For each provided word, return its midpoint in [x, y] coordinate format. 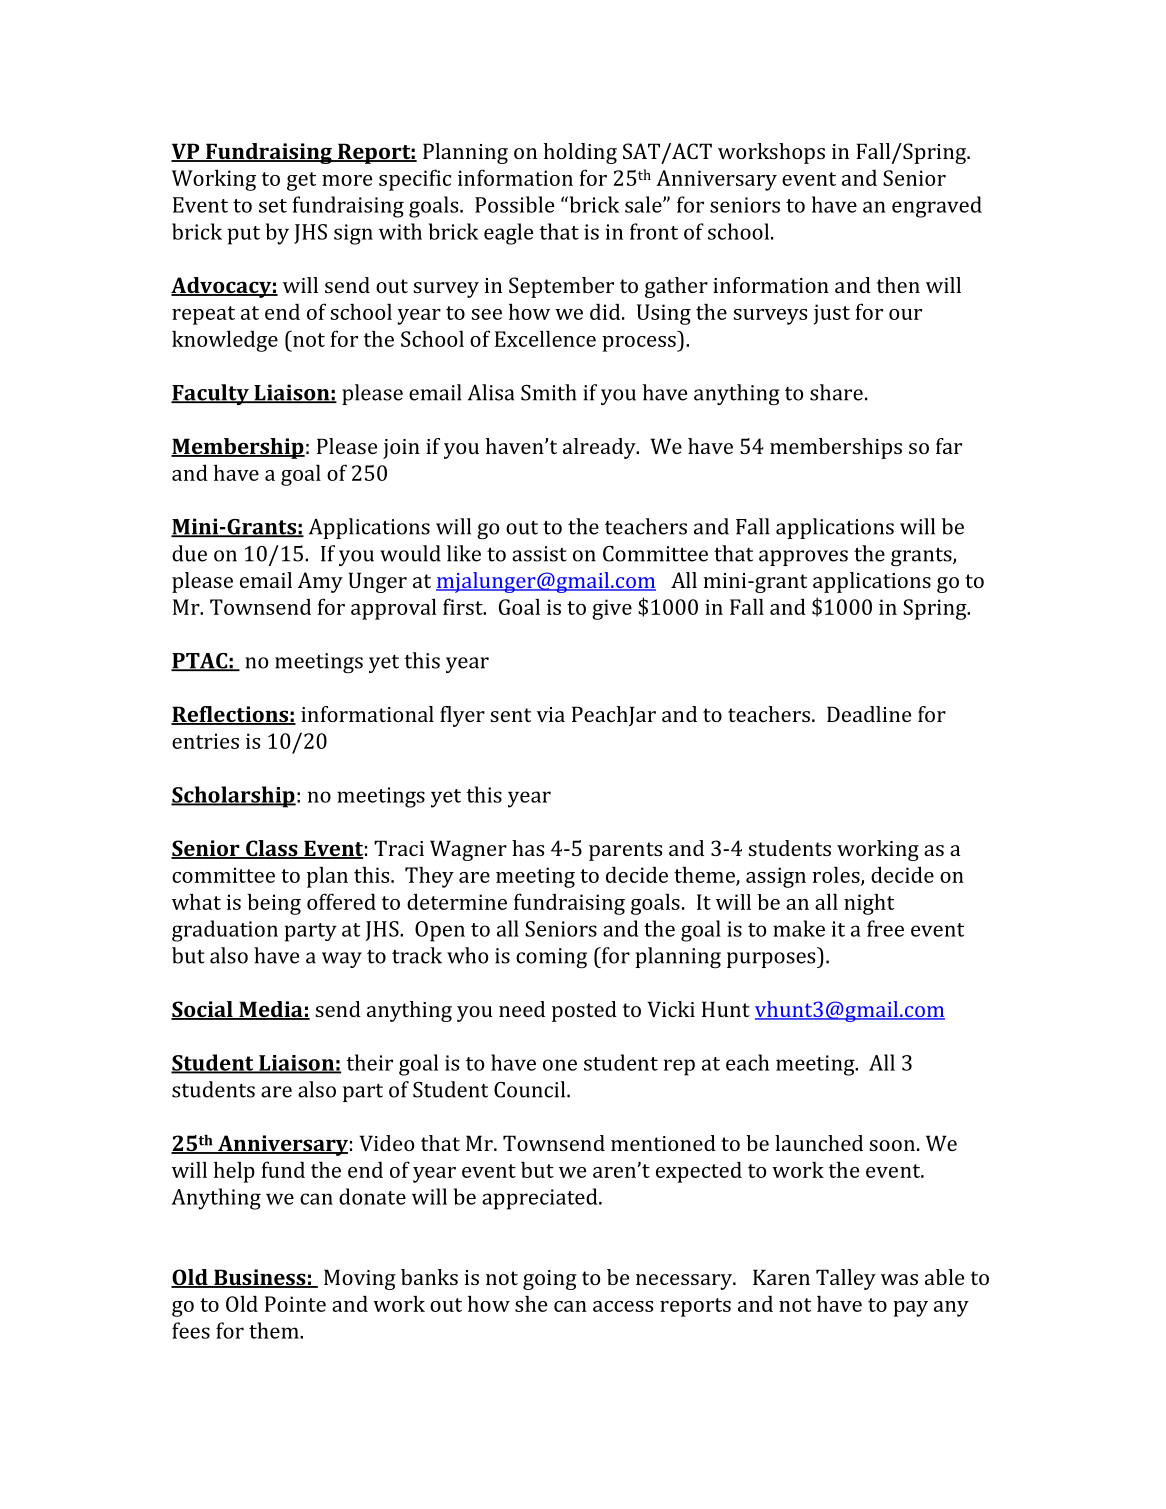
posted [584, 1011]
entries [205, 741]
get [301, 181]
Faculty [211, 394]
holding [580, 153]
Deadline [869, 714]
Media [271, 1010]
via [551, 714]
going [550, 1280]
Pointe [295, 1304]
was [899, 1279]
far [949, 446]
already [600, 448]
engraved [937, 207]
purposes [772, 960]
